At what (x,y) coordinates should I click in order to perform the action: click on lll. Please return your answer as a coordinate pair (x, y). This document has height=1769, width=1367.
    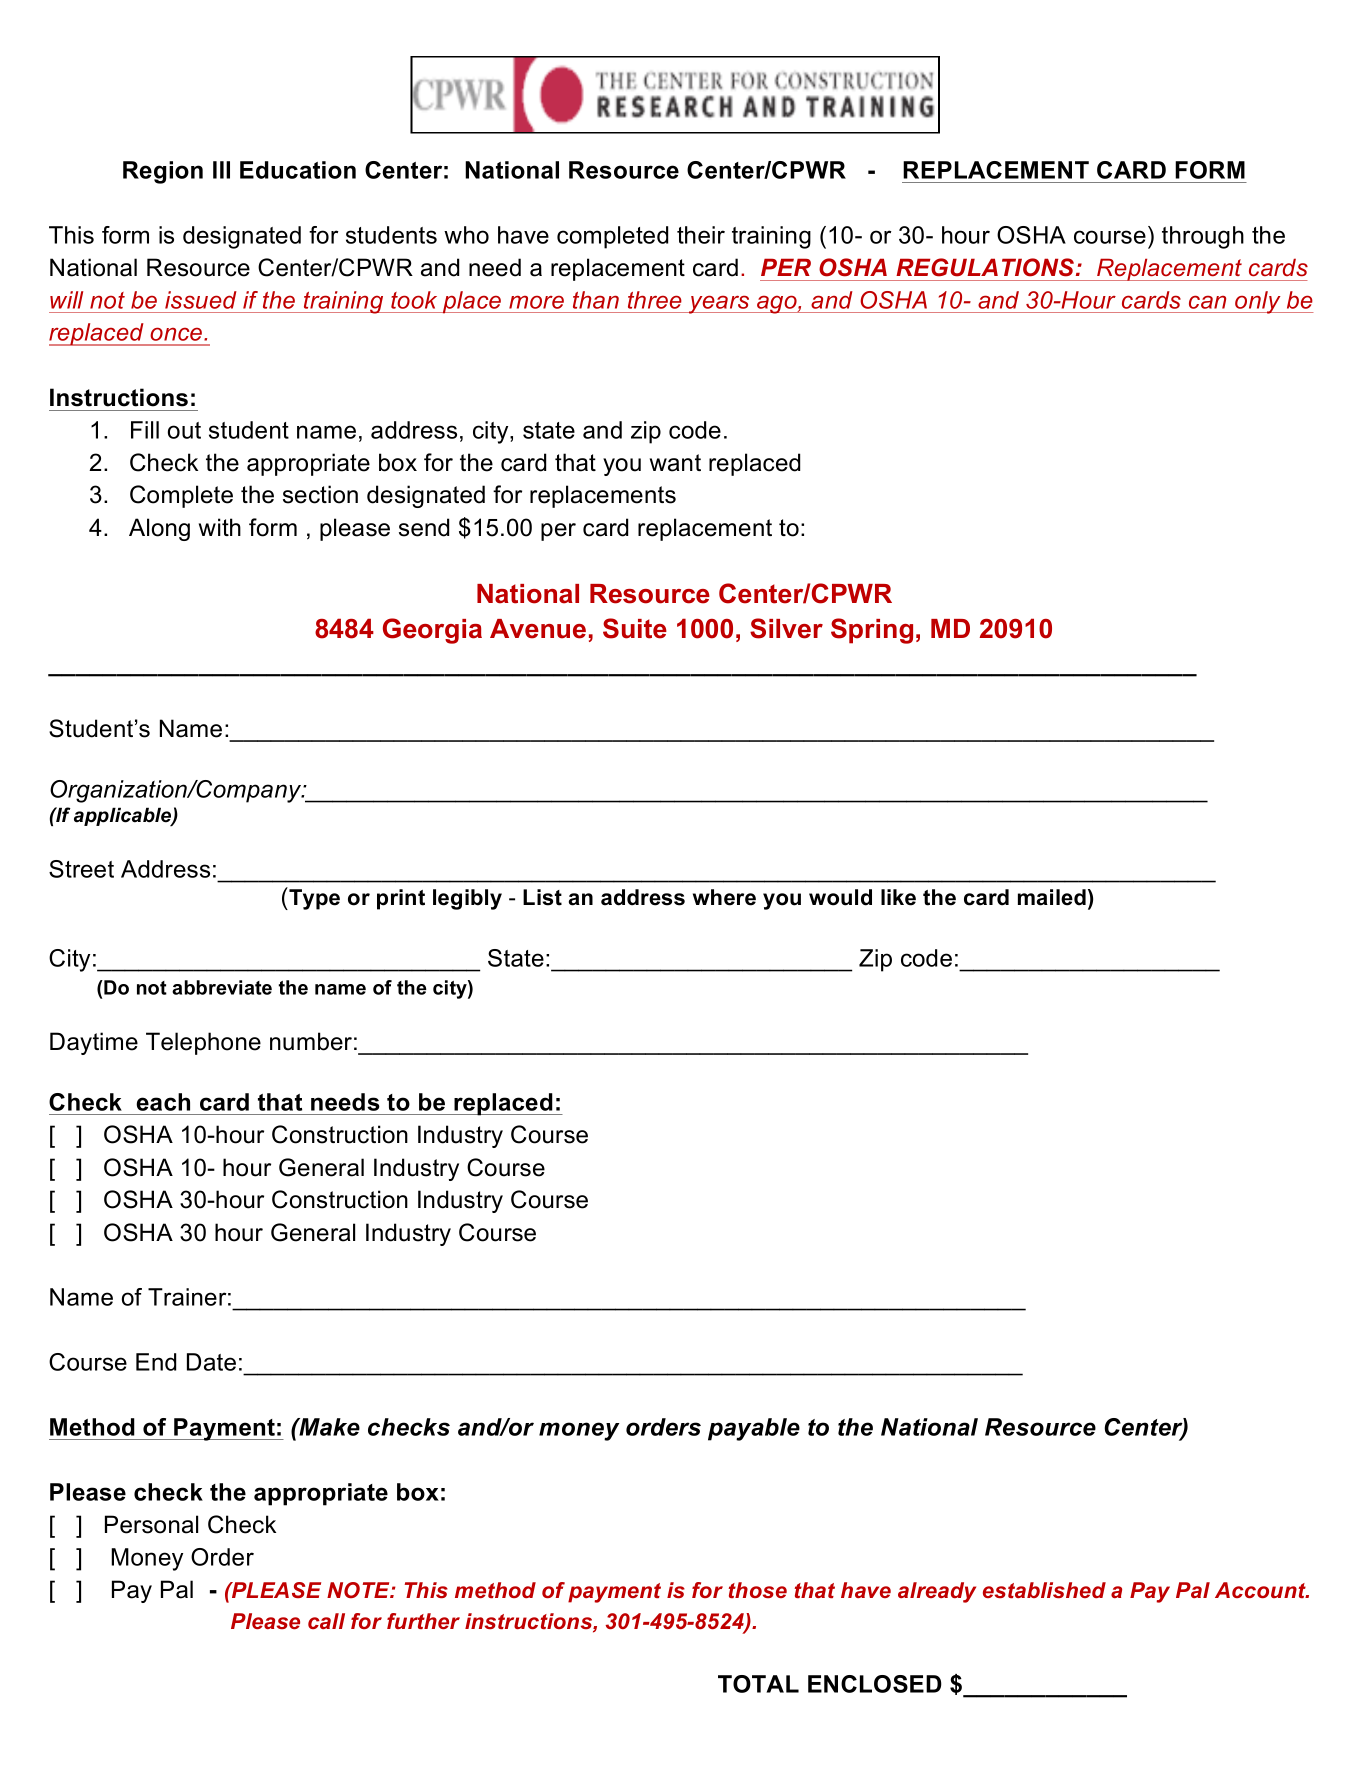
    Looking at the image, I should click on (221, 170).
